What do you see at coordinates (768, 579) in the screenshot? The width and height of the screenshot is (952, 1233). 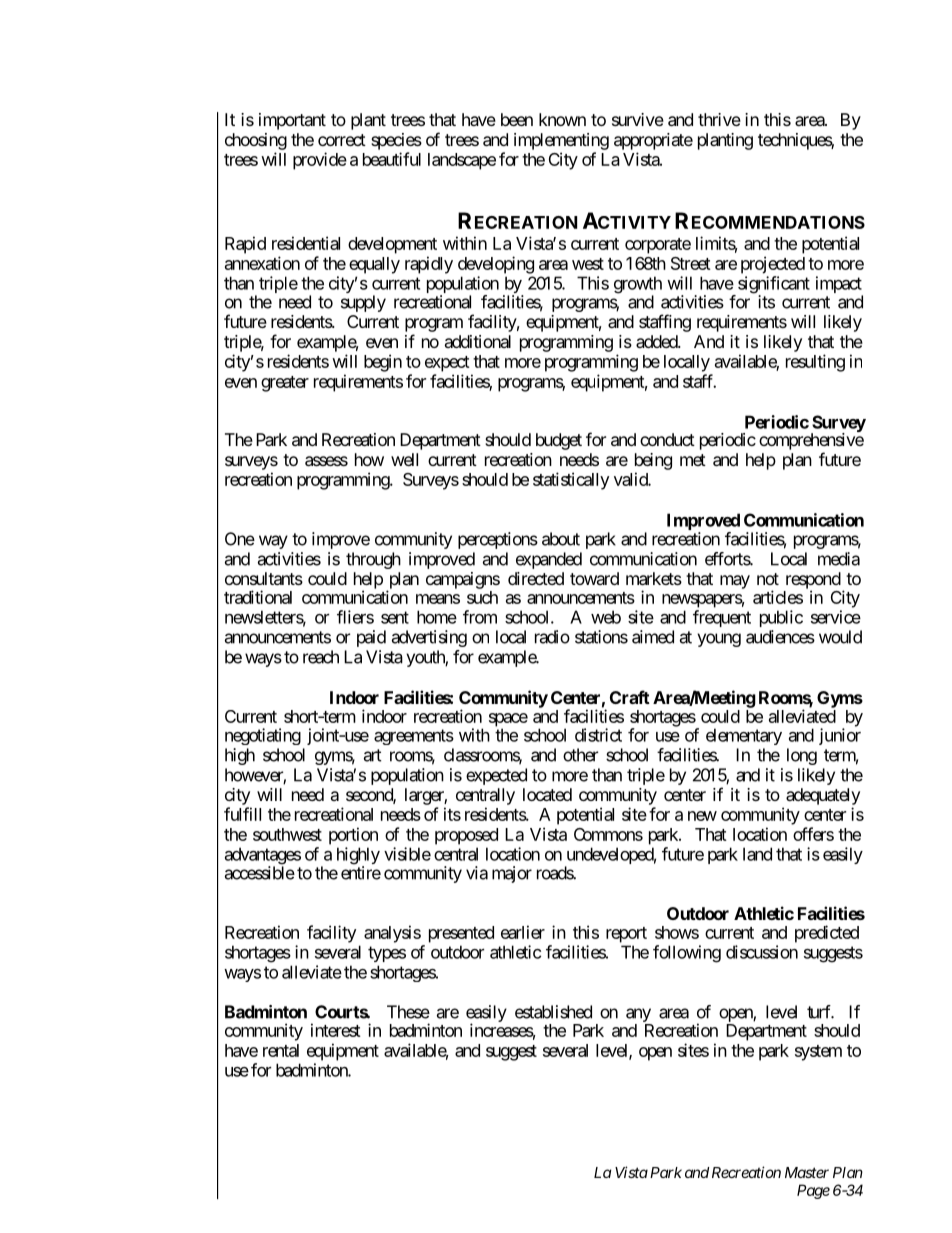 I see `not` at bounding box center [768, 579].
